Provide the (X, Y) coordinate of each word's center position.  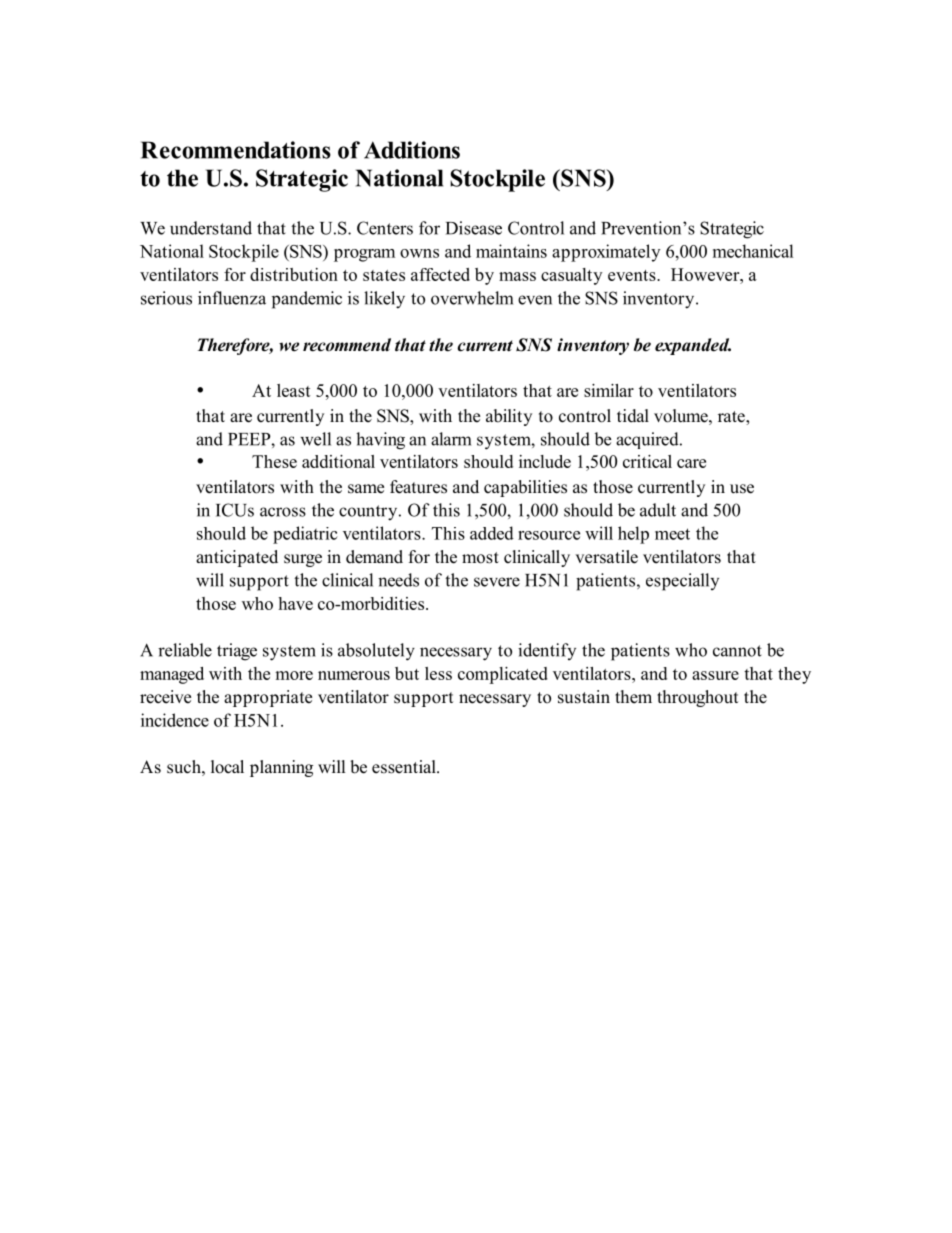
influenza (232, 298)
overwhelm (472, 298)
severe (497, 582)
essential (405, 767)
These (274, 461)
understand (211, 228)
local (227, 767)
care (691, 463)
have (295, 603)
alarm (451, 439)
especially (682, 582)
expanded (693, 346)
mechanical (753, 251)
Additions (412, 150)
